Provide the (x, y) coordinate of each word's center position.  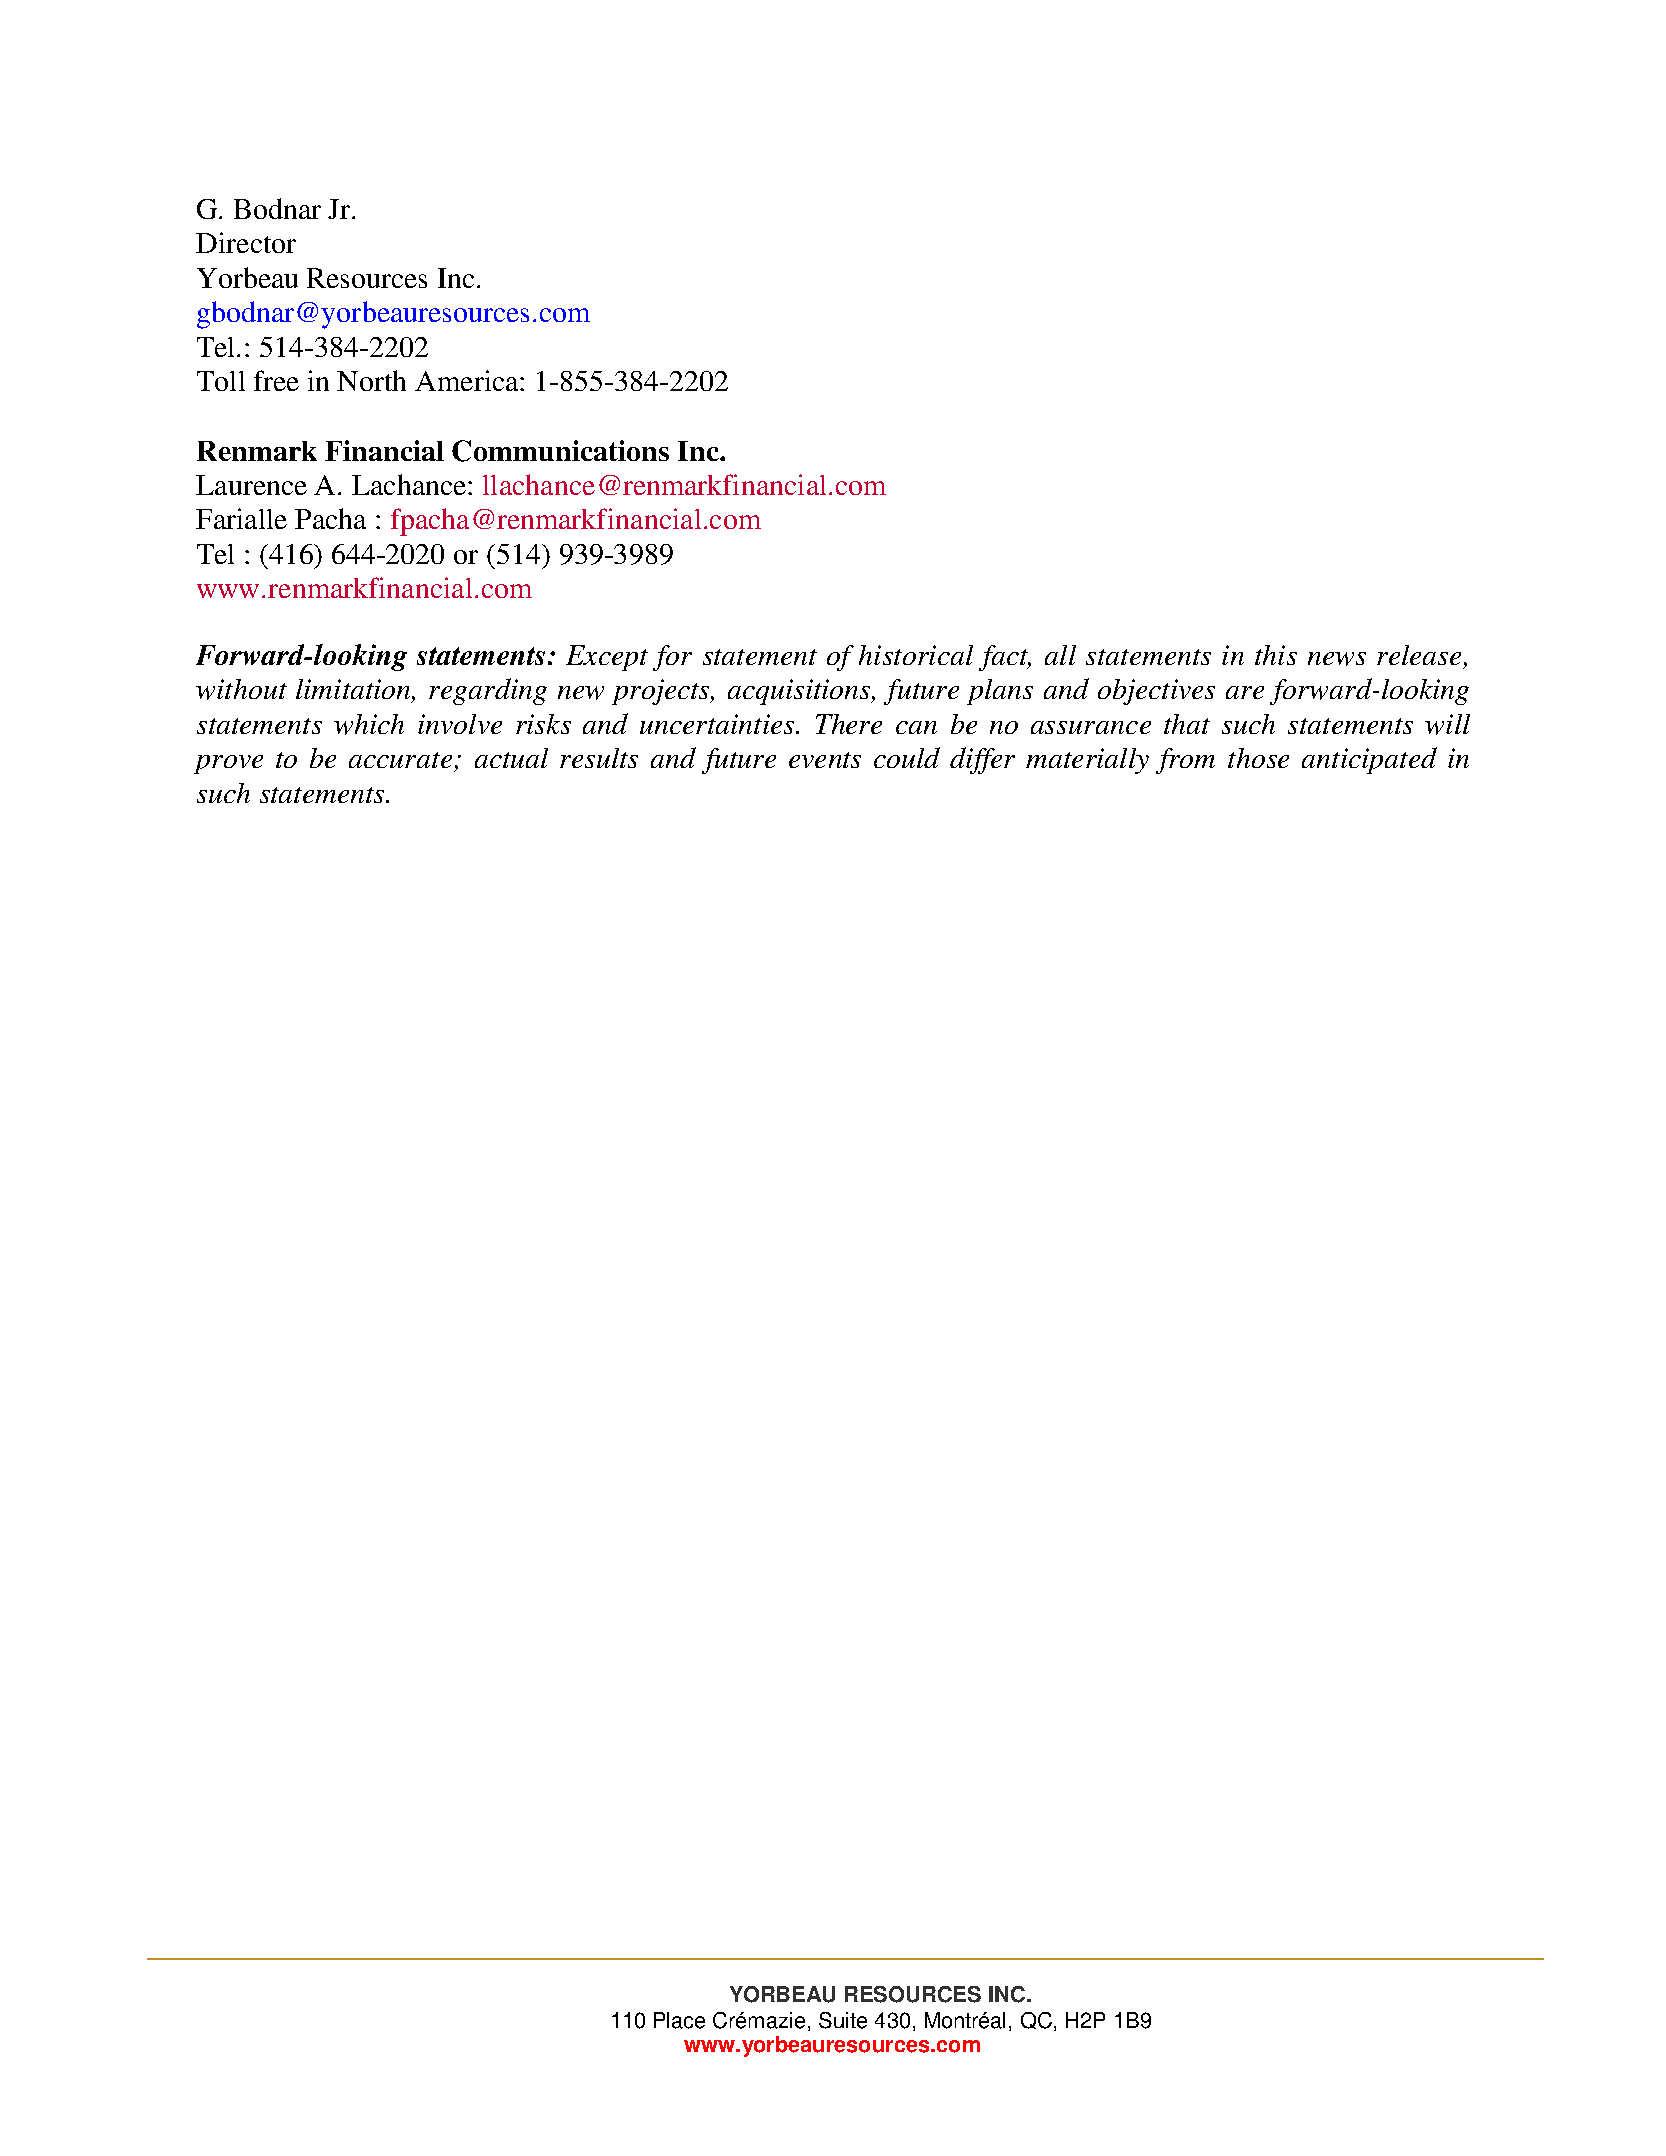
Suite (843, 2020)
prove (228, 764)
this (1276, 655)
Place (679, 2020)
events (825, 760)
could (907, 757)
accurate (400, 760)
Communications (560, 451)
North (371, 380)
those (1258, 758)
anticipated (1369, 760)
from (1185, 761)
